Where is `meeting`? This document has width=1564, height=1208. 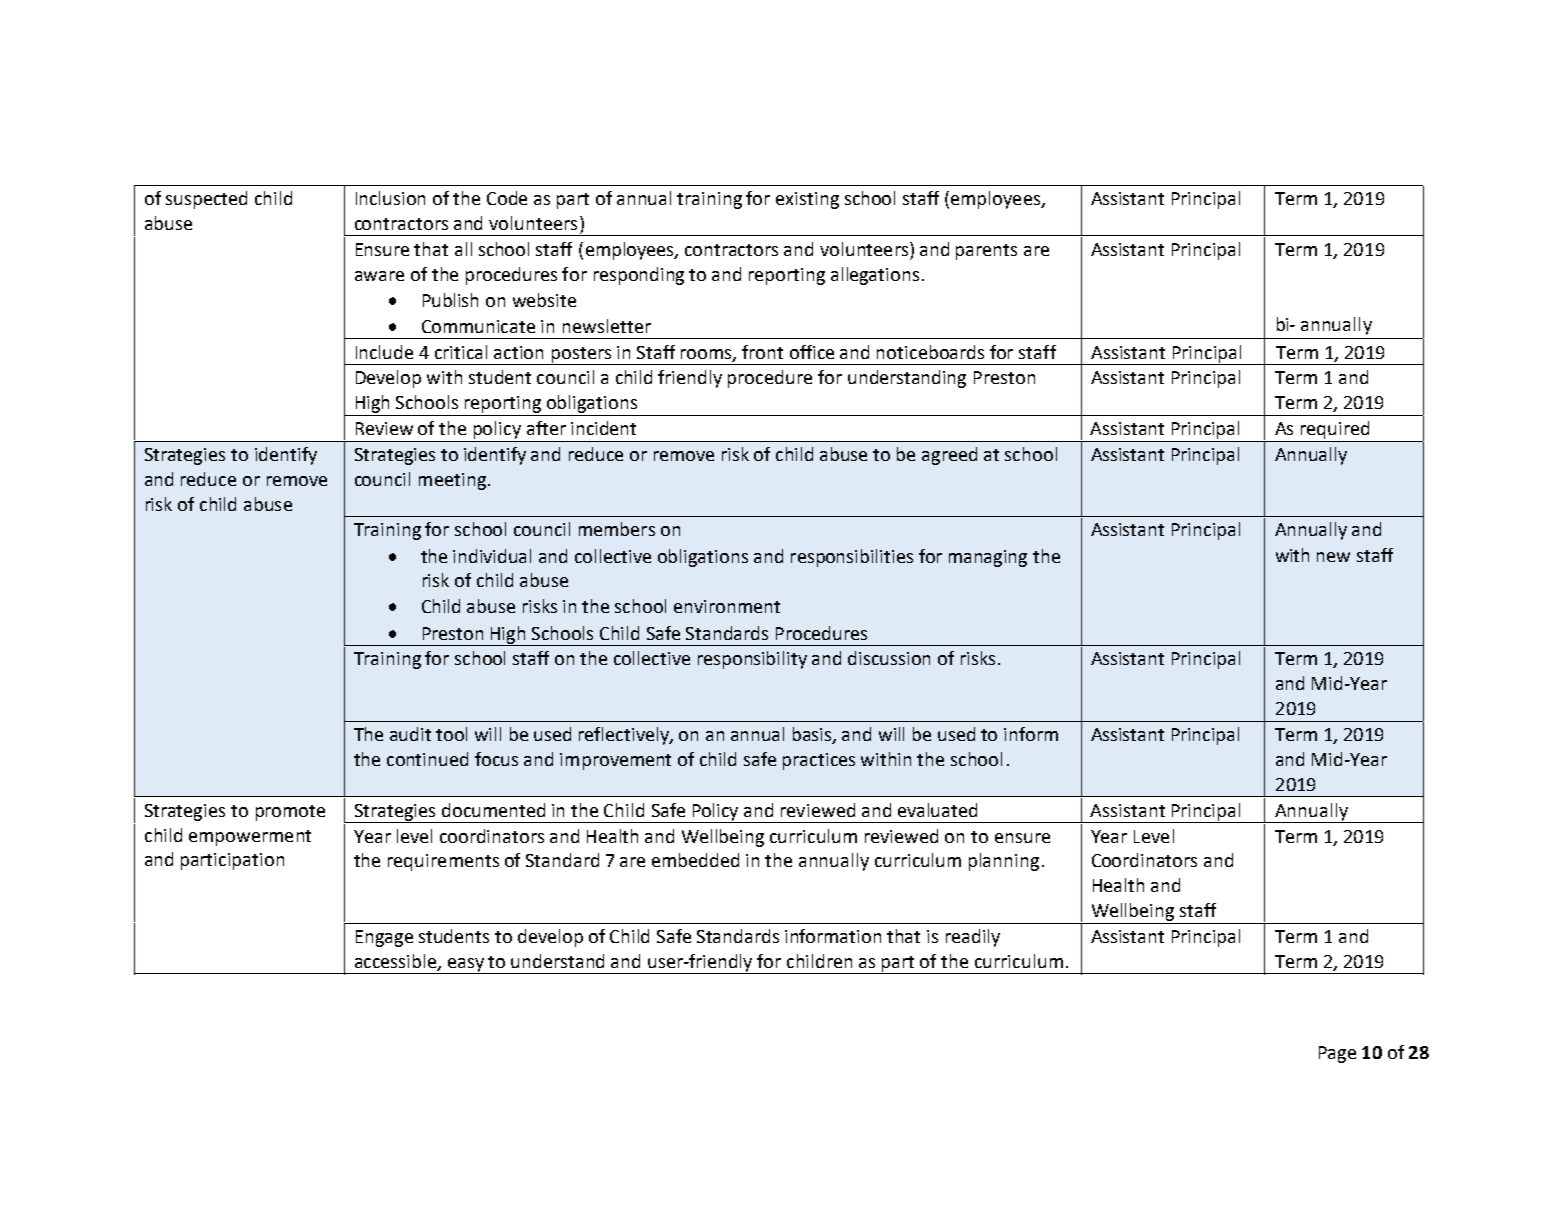
meeting is located at coordinates (452, 481).
